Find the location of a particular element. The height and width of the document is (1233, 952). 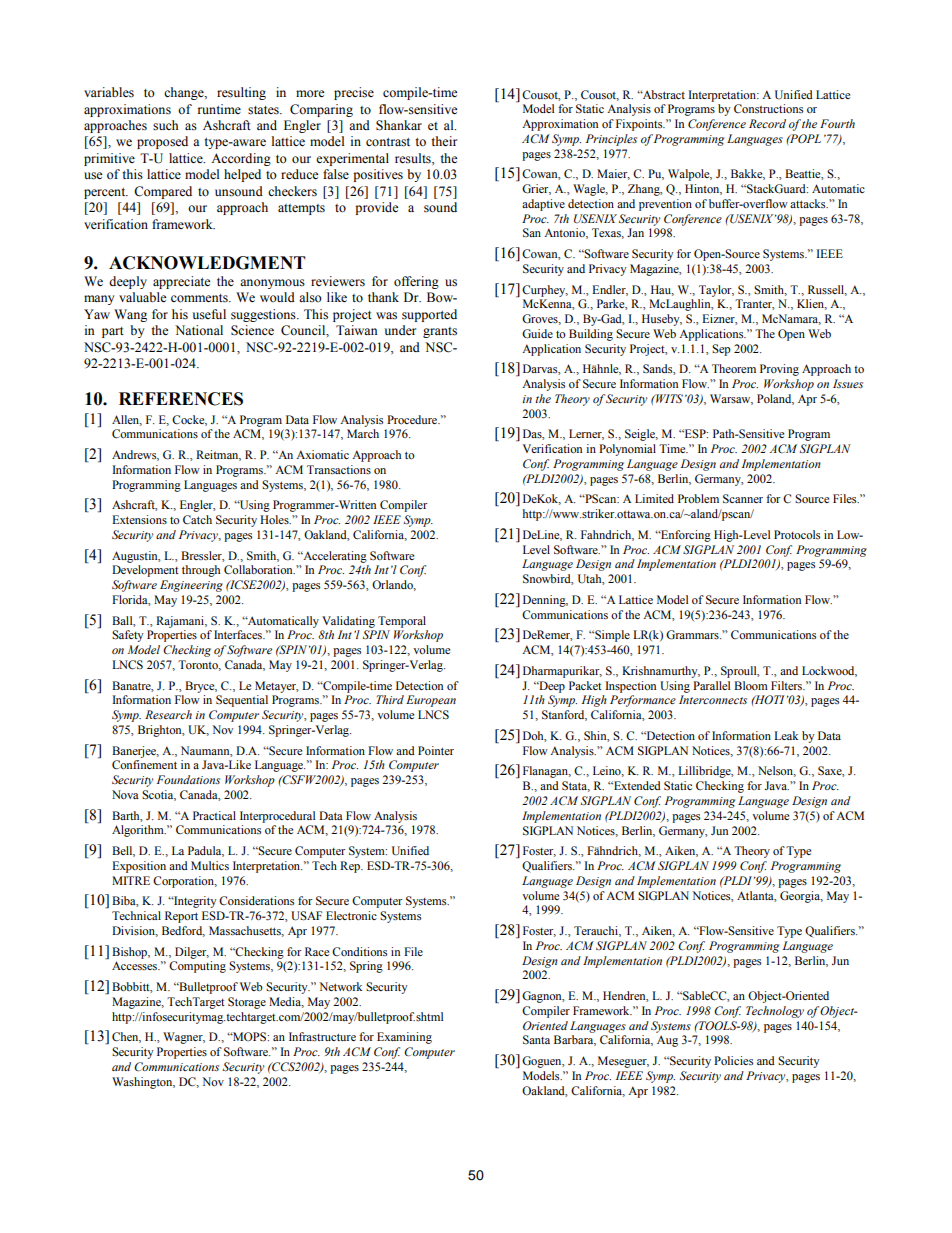

March is located at coordinates (363, 433).
